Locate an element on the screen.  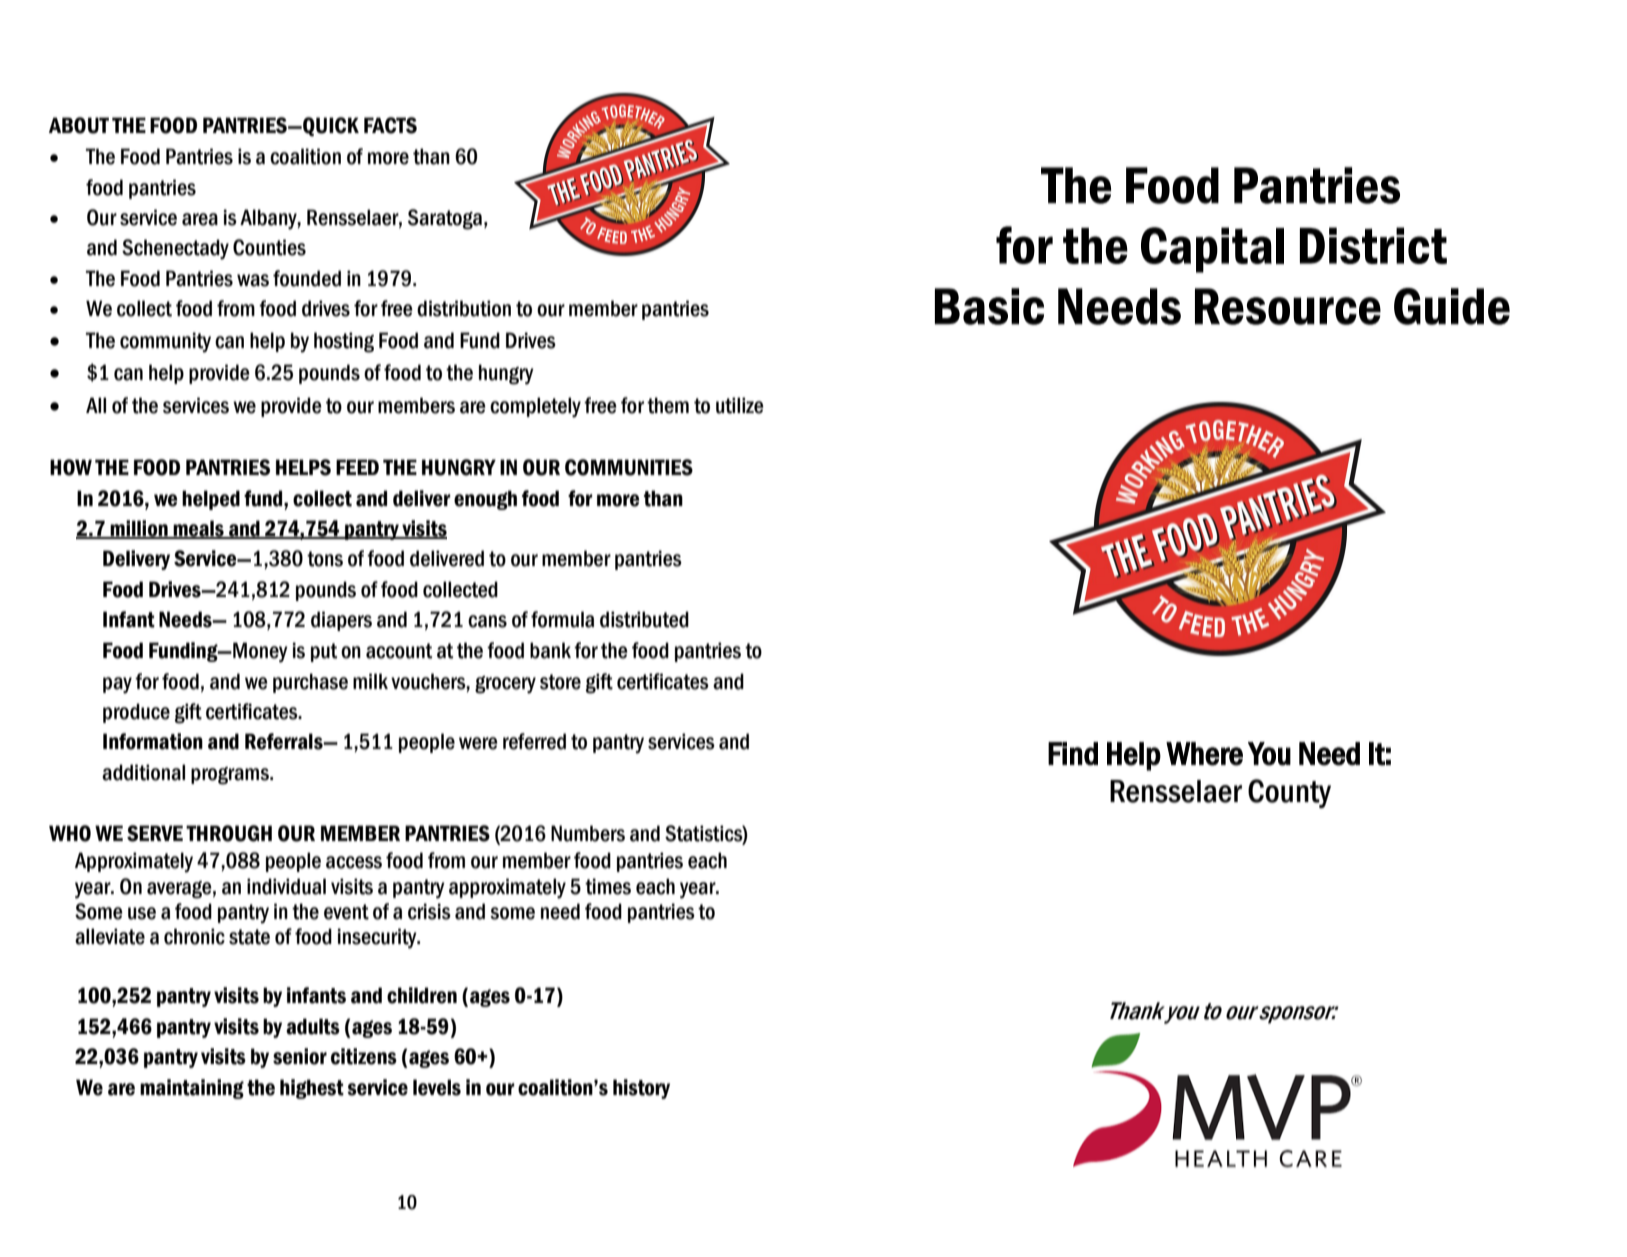
FACTS is located at coordinates (390, 125).
